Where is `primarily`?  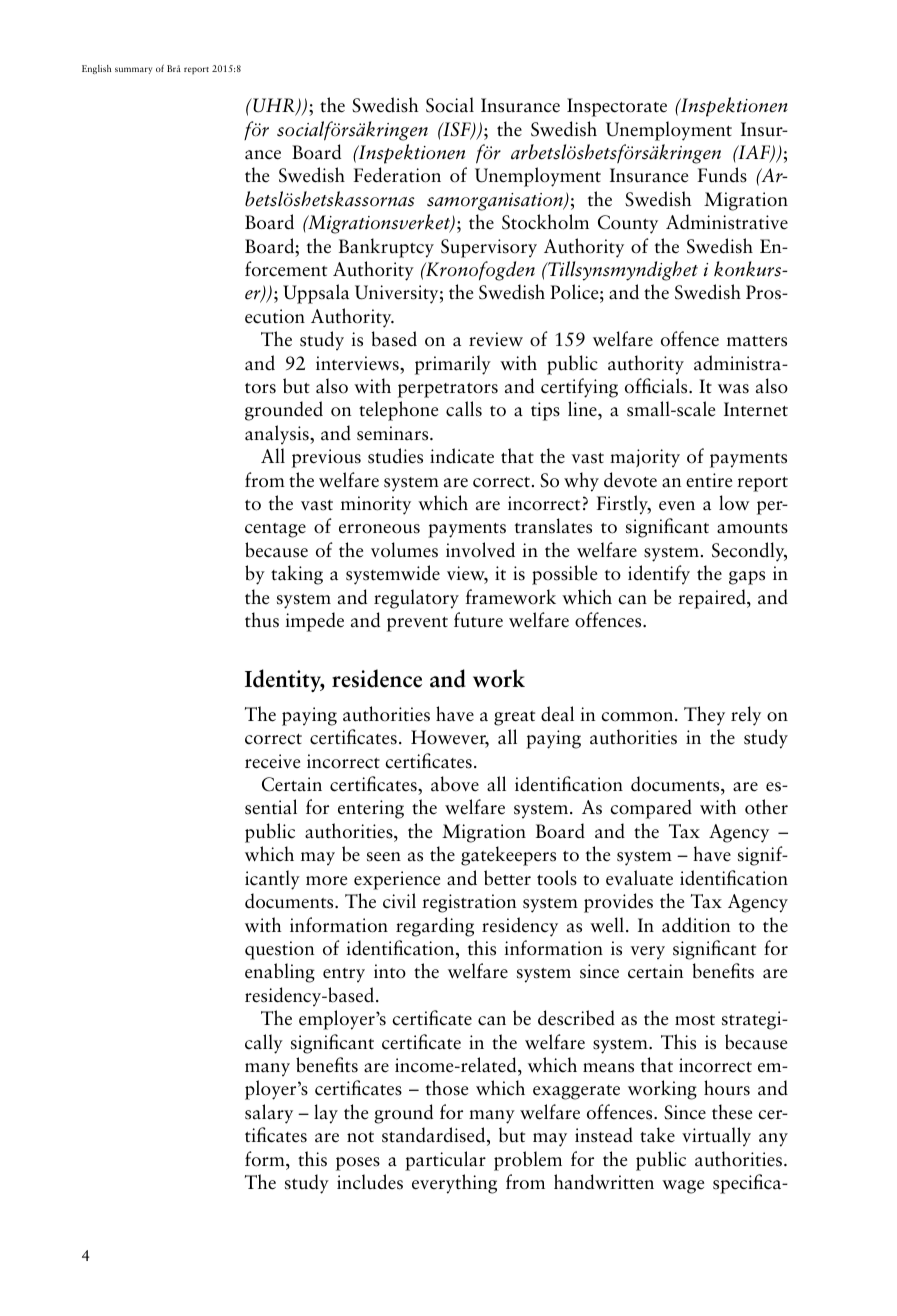 primarily is located at coordinates (453, 365).
